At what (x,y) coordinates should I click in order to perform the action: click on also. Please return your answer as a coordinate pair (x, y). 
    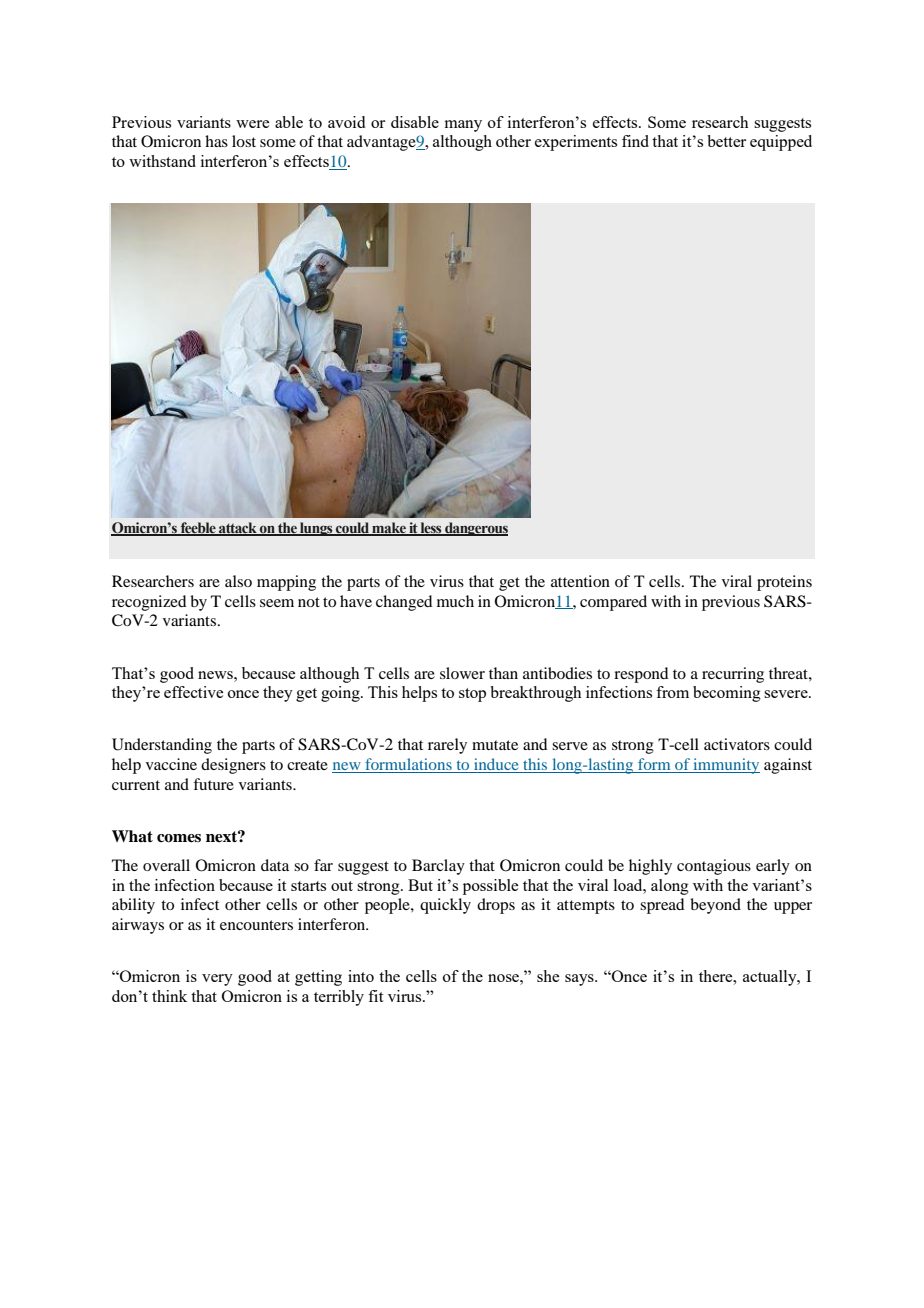
    Looking at the image, I should click on (238, 581).
